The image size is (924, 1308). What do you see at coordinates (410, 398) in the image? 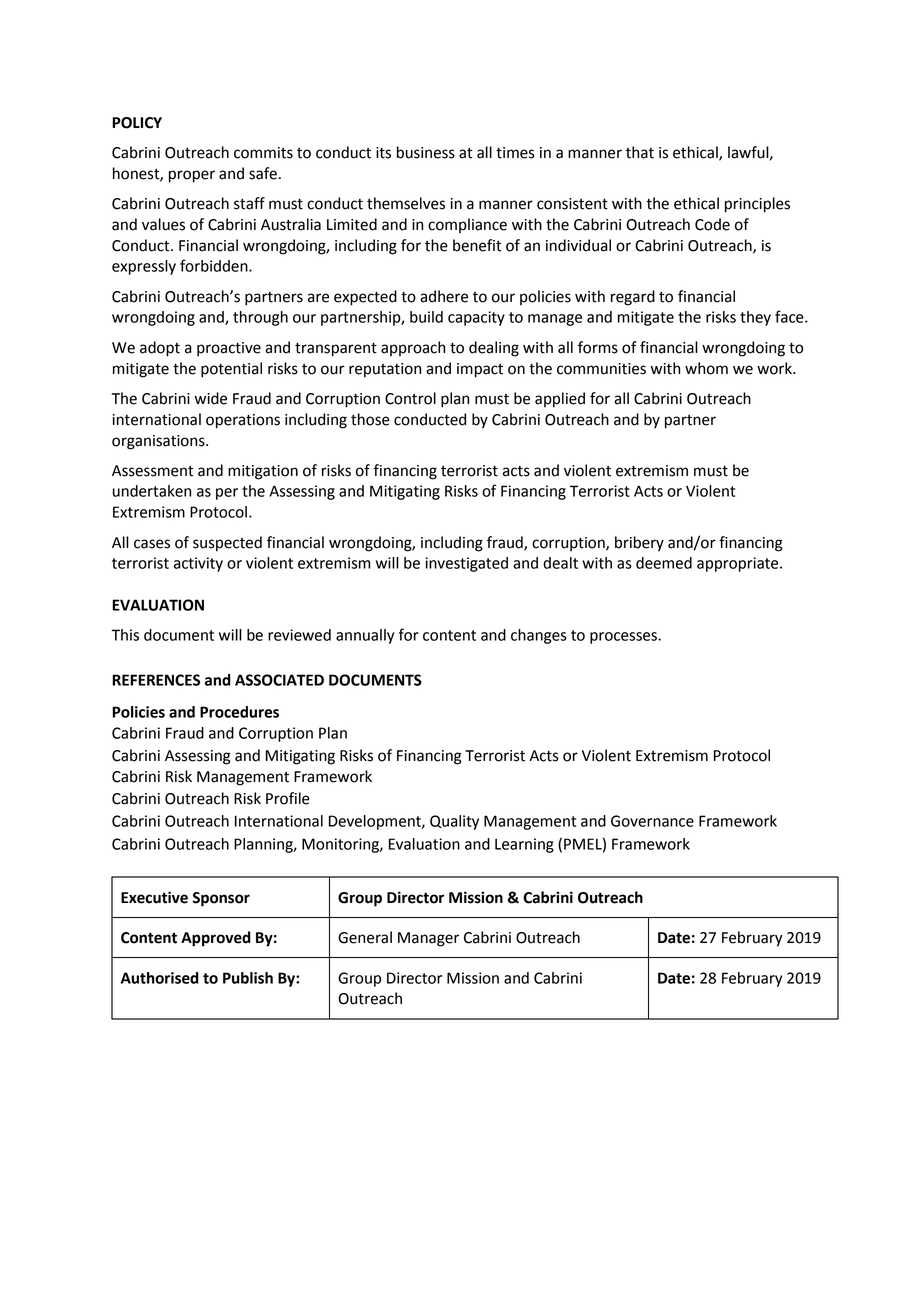
I see `Control` at bounding box center [410, 398].
